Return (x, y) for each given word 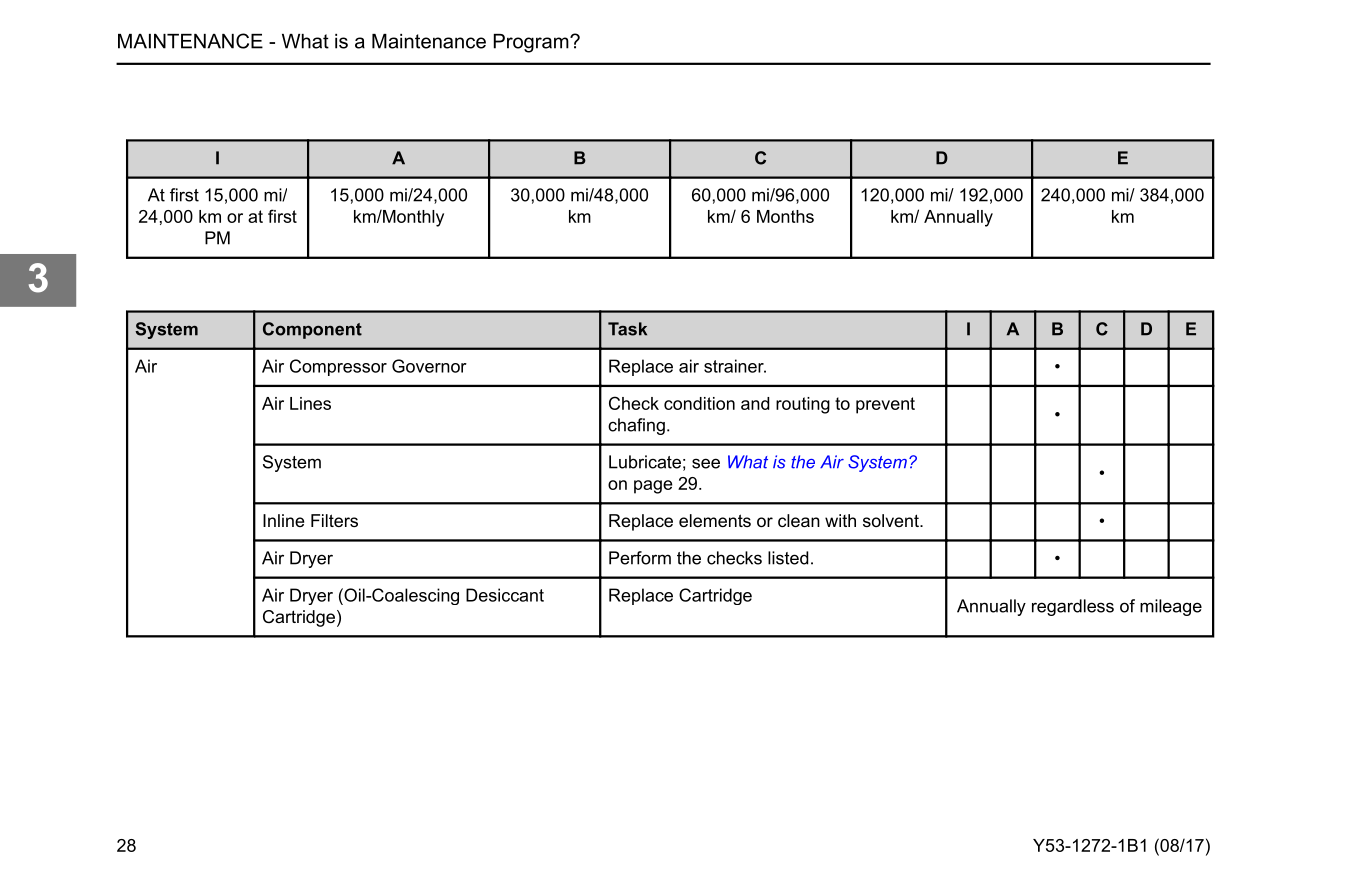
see (706, 463)
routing (803, 405)
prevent (885, 405)
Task (627, 329)
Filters (334, 520)
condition (699, 403)
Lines (310, 403)
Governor (429, 366)
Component (312, 330)
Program (532, 43)
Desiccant (505, 595)
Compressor (338, 367)
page (653, 487)
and (755, 403)
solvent (892, 520)
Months (785, 216)
